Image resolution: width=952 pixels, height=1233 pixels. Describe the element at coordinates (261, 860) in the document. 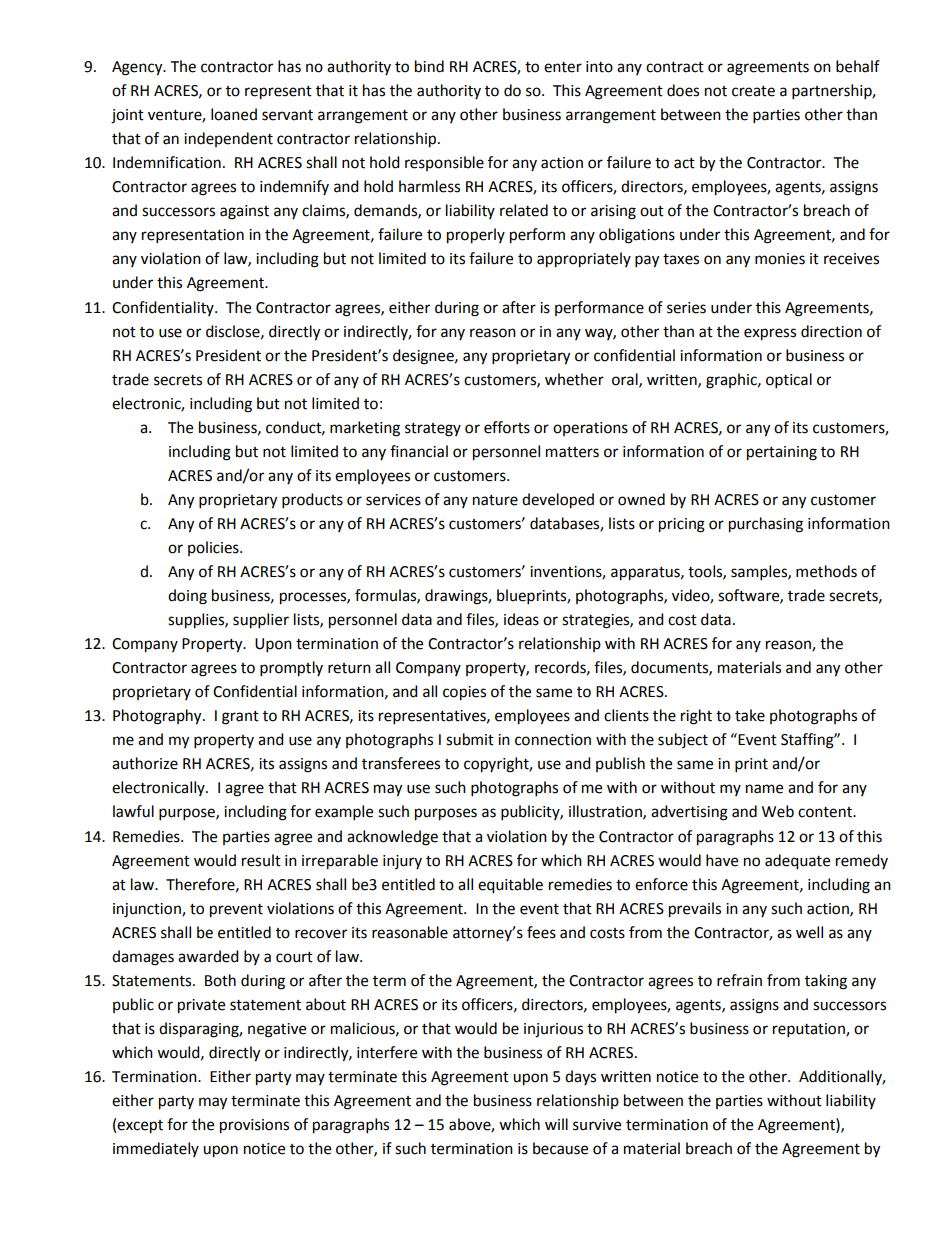

I see `result` at that location.
